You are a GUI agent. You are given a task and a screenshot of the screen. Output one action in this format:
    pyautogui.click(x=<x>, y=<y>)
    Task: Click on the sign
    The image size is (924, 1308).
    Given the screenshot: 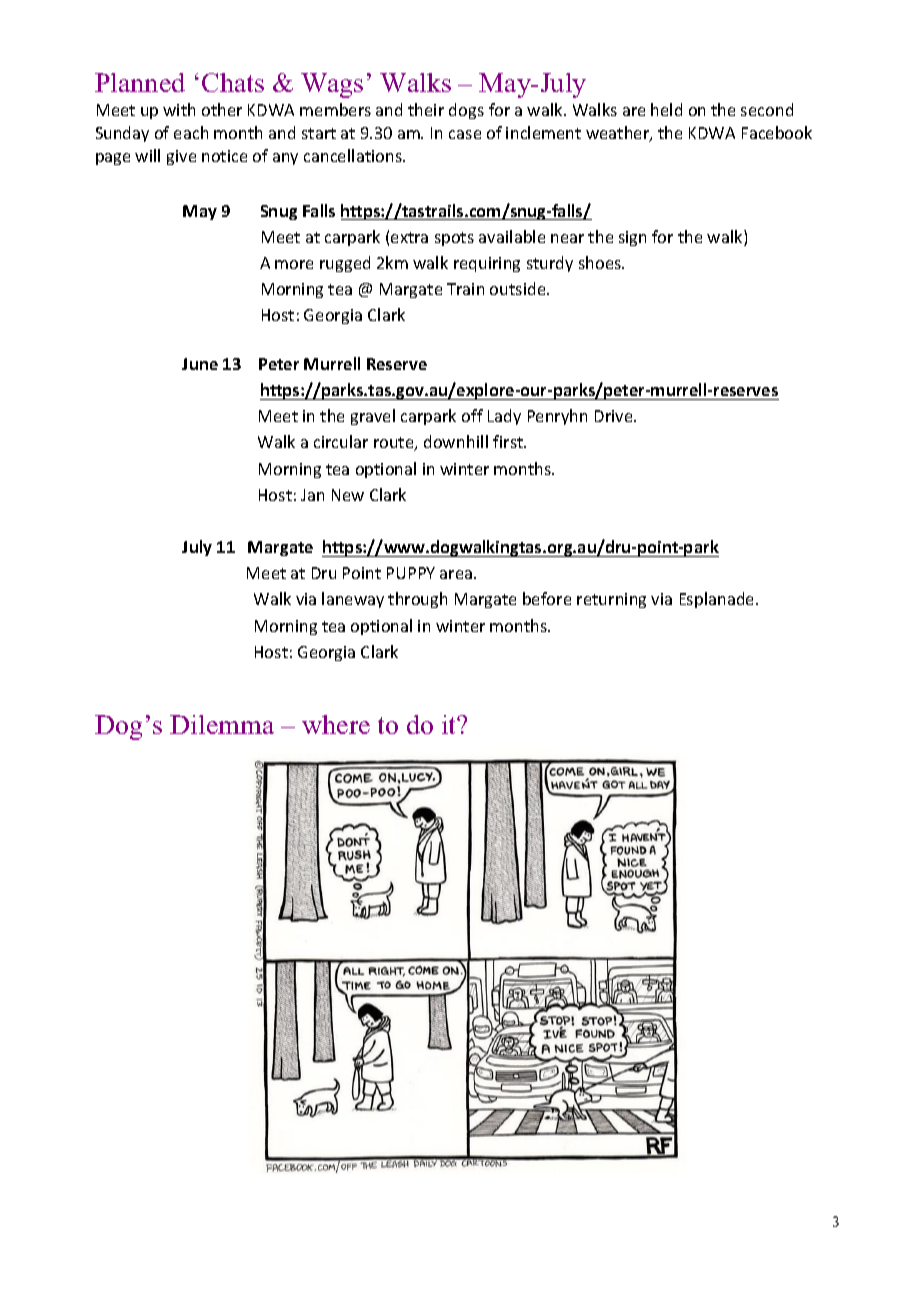 What is the action you would take?
    pyautogui.click(x=632, y=238)
